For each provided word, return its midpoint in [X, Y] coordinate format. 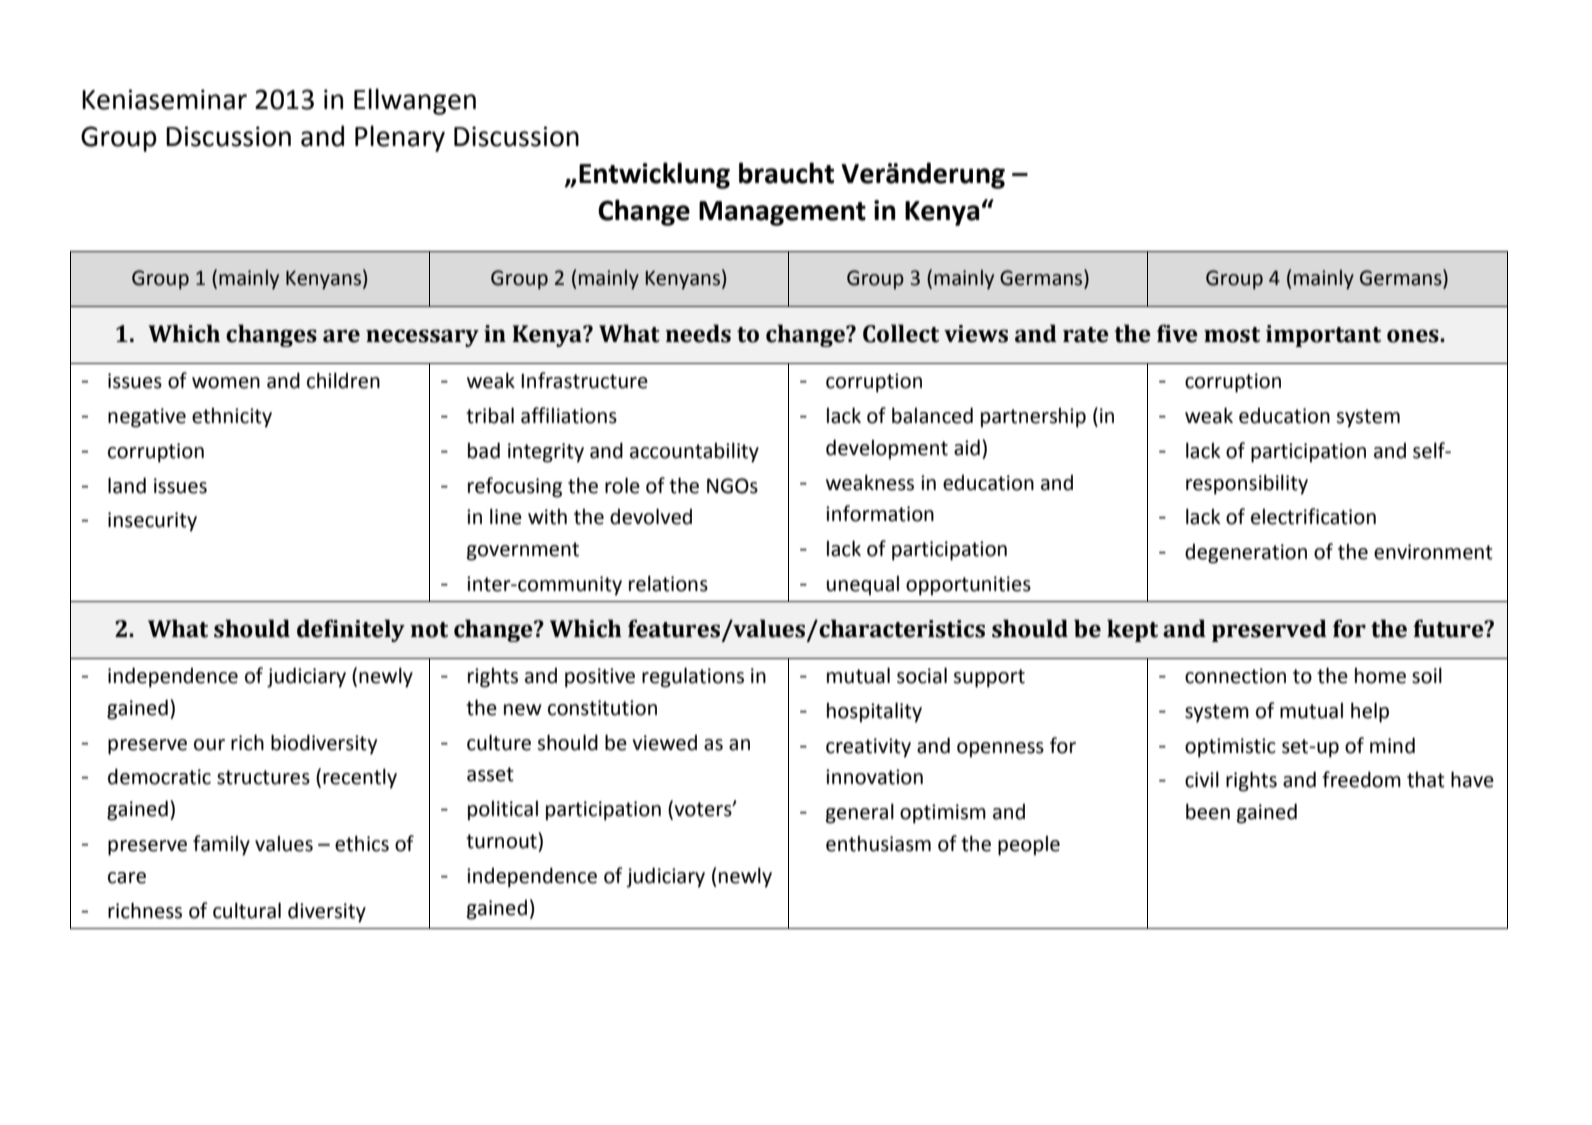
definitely [351, 630]
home [1380, 676]
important [1323, 336]
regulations [693, 677]
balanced [932, 415]
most [1232, 335]
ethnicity [232, 418]
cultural [247, 910]
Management [782, 213]
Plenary [400, 138]
